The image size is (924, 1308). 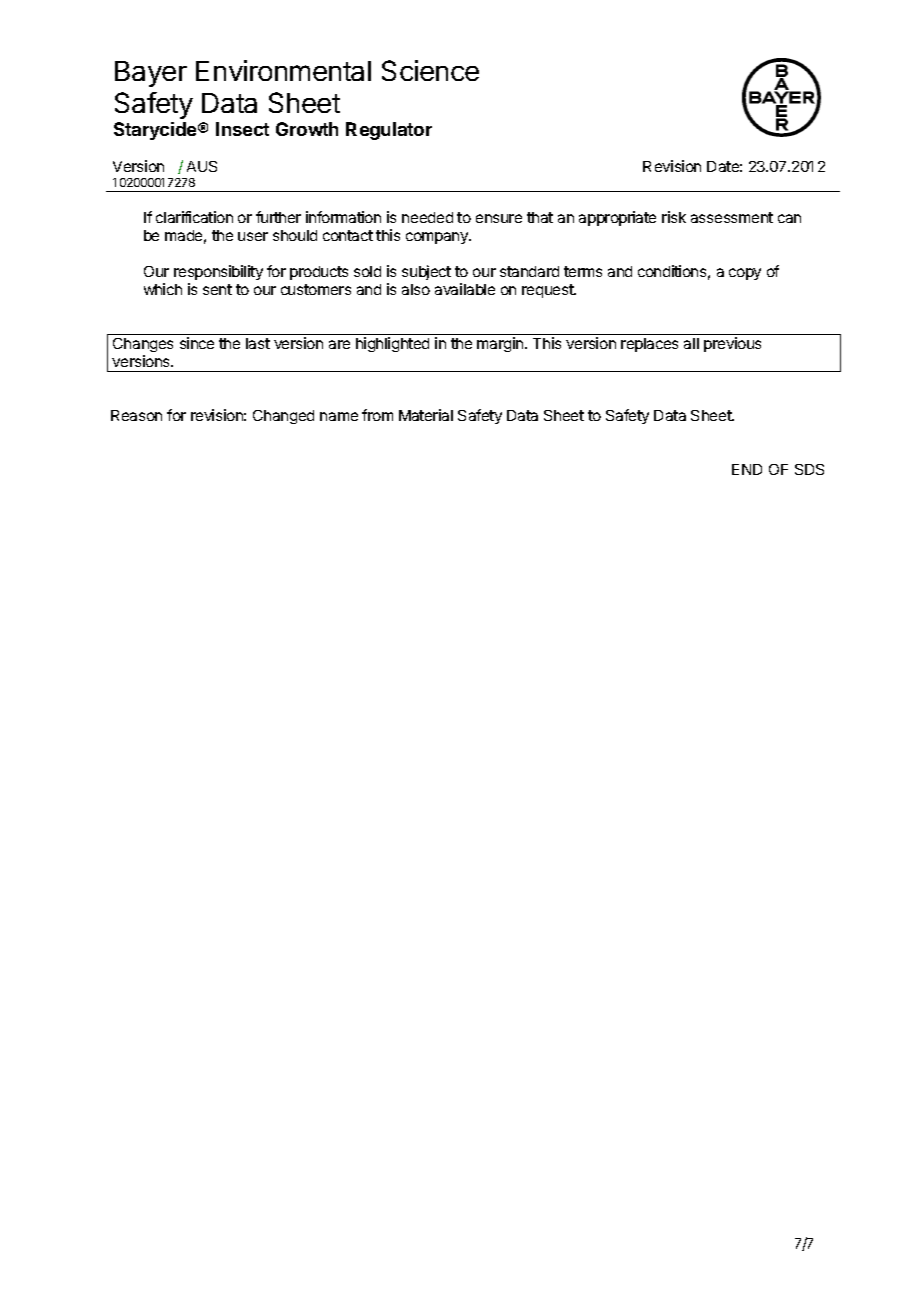 What do you see at coordinates (389, 131) in the screenshot?
I see `Regulator` at bounding box center [389, 131].
